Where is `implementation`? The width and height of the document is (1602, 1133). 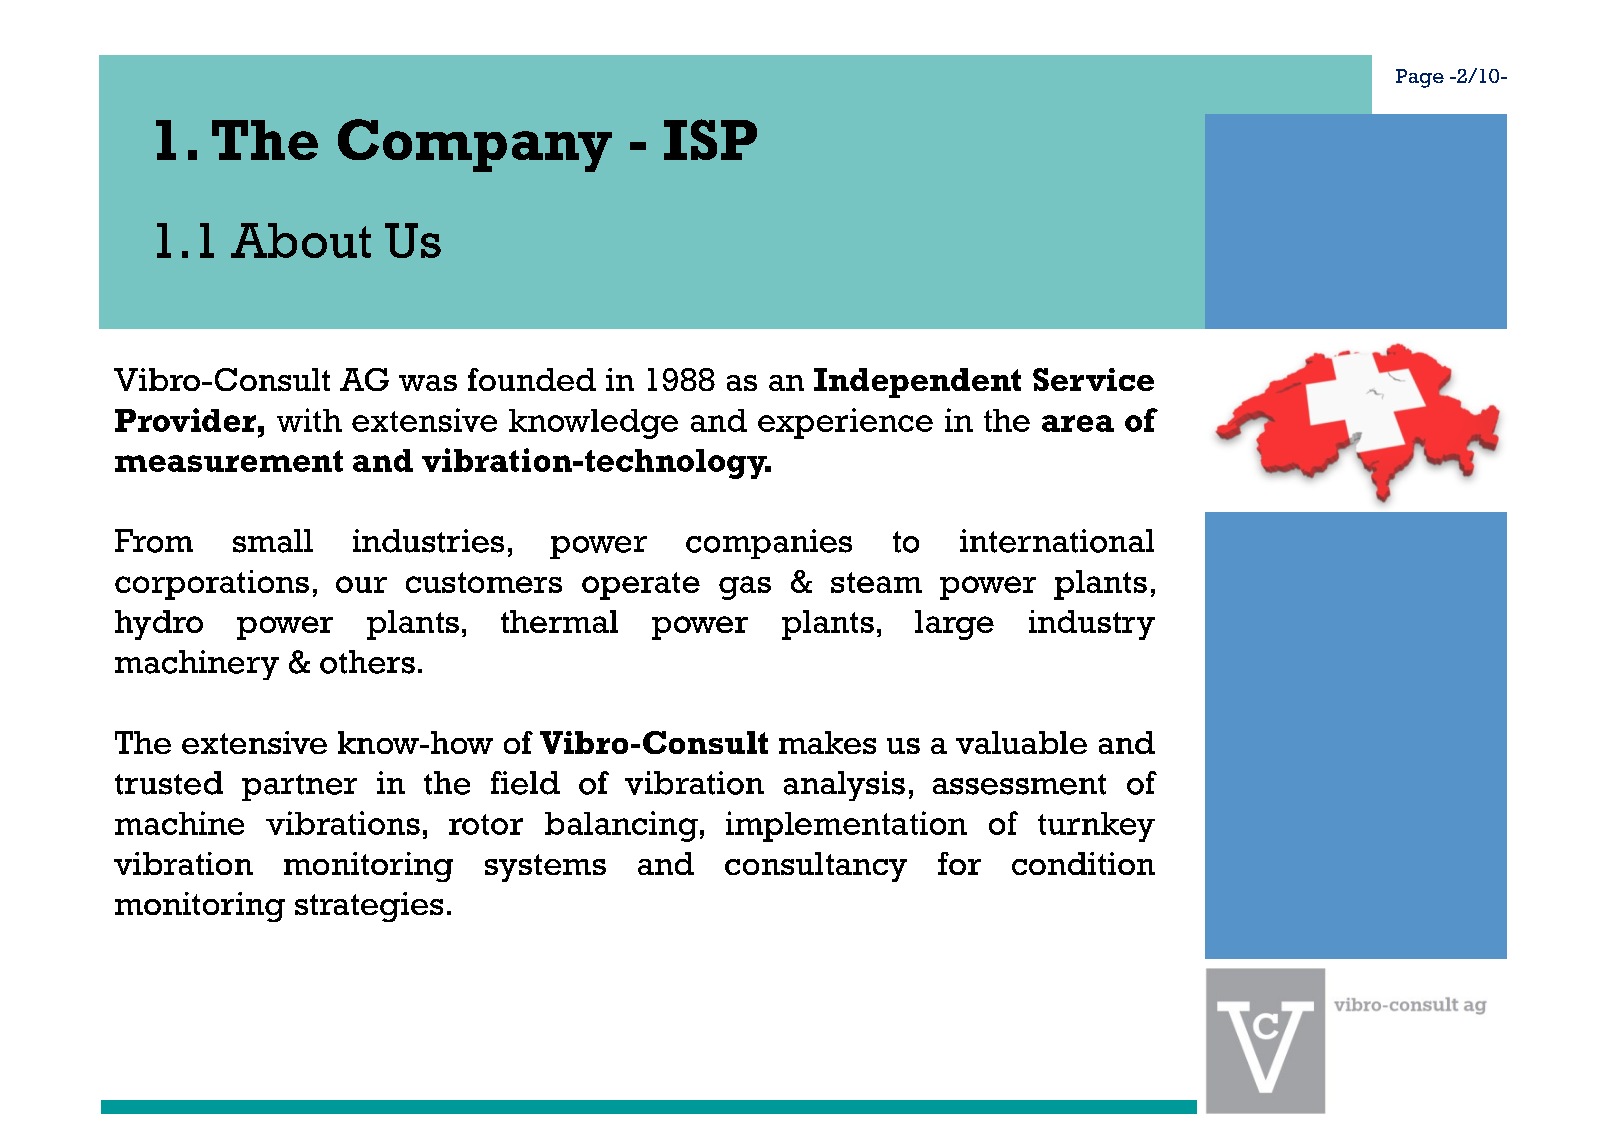 implementation is located at coordinates (846, 826).
